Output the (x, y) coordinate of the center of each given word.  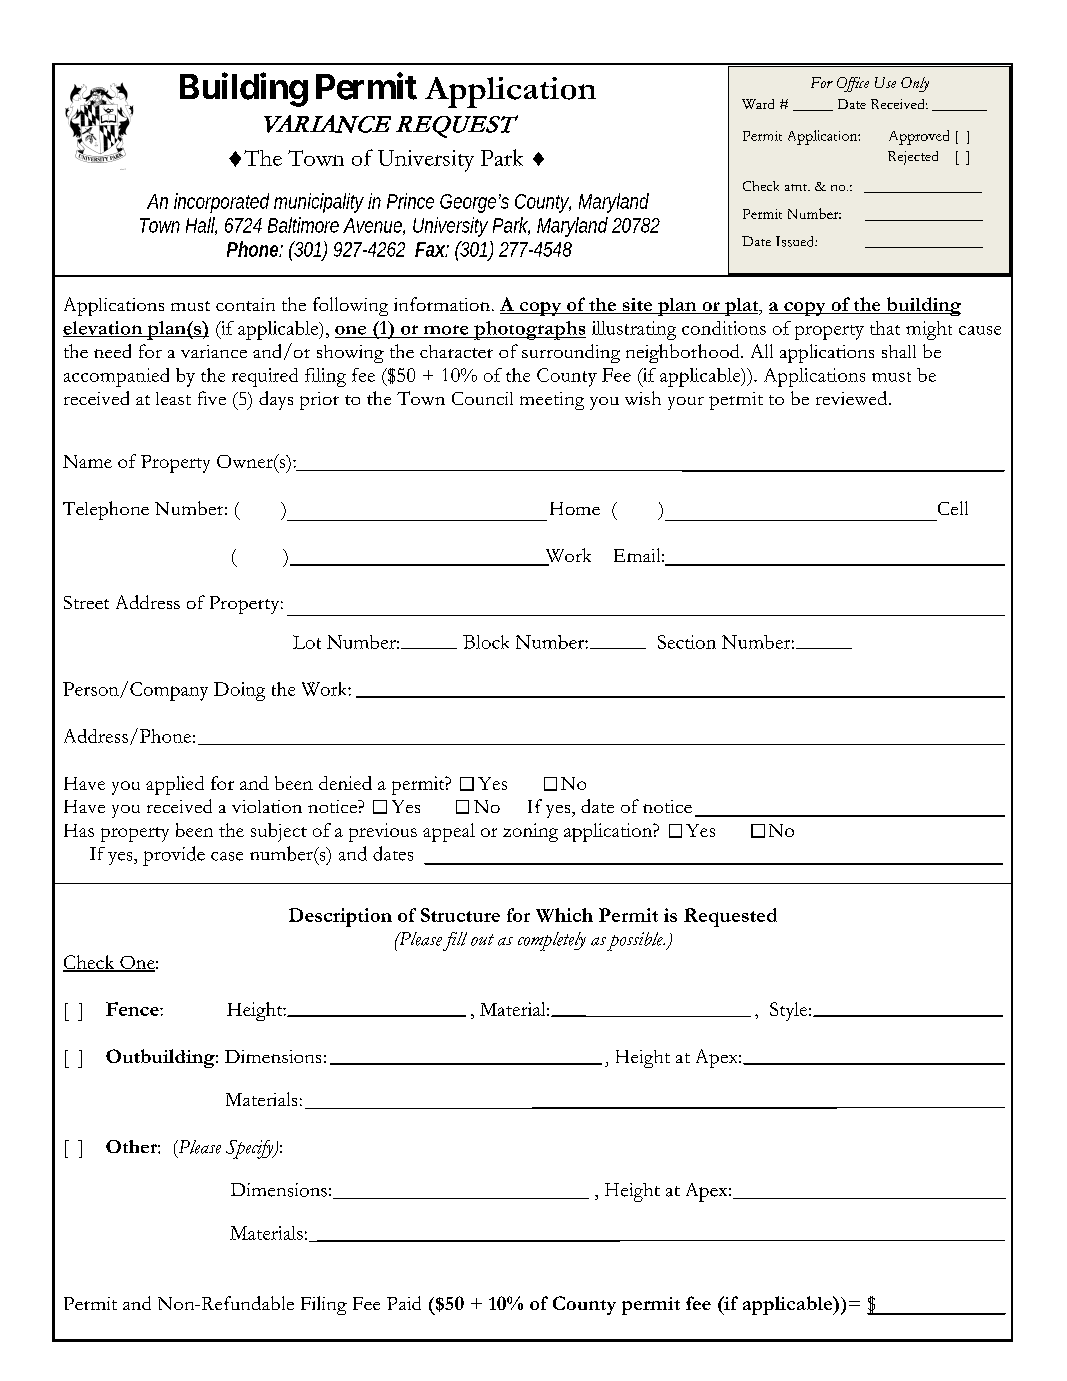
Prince (410, 201)
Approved (919, 137)
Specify (251, 1149)
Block (486, 642)
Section (687, 642)
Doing (239, 691)
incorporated (221, 203)
